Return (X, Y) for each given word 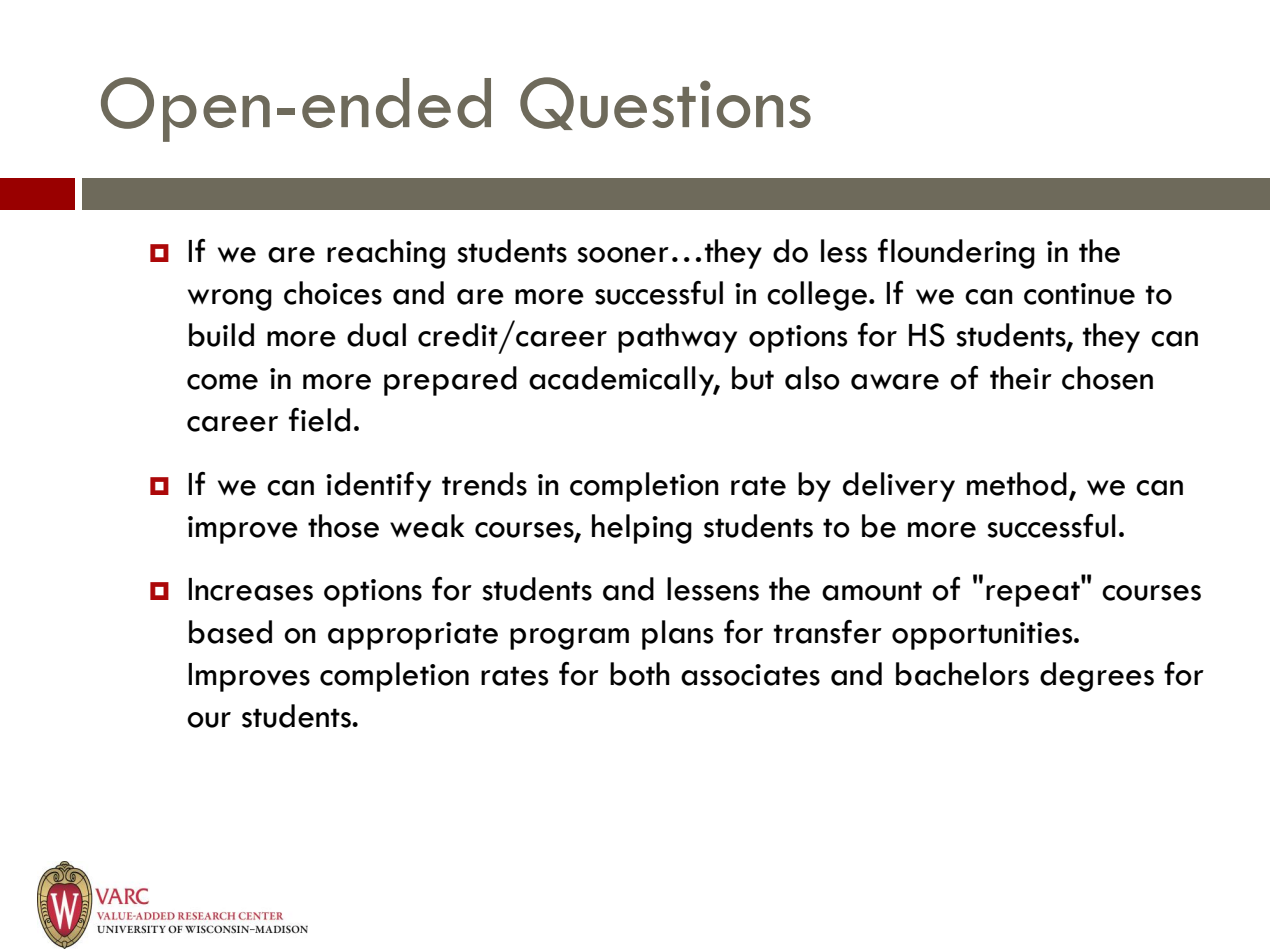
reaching (386, 254)
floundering (956, 254)
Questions (665, 103)
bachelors (962, 674)
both (640, 674)
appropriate (413, 636)
